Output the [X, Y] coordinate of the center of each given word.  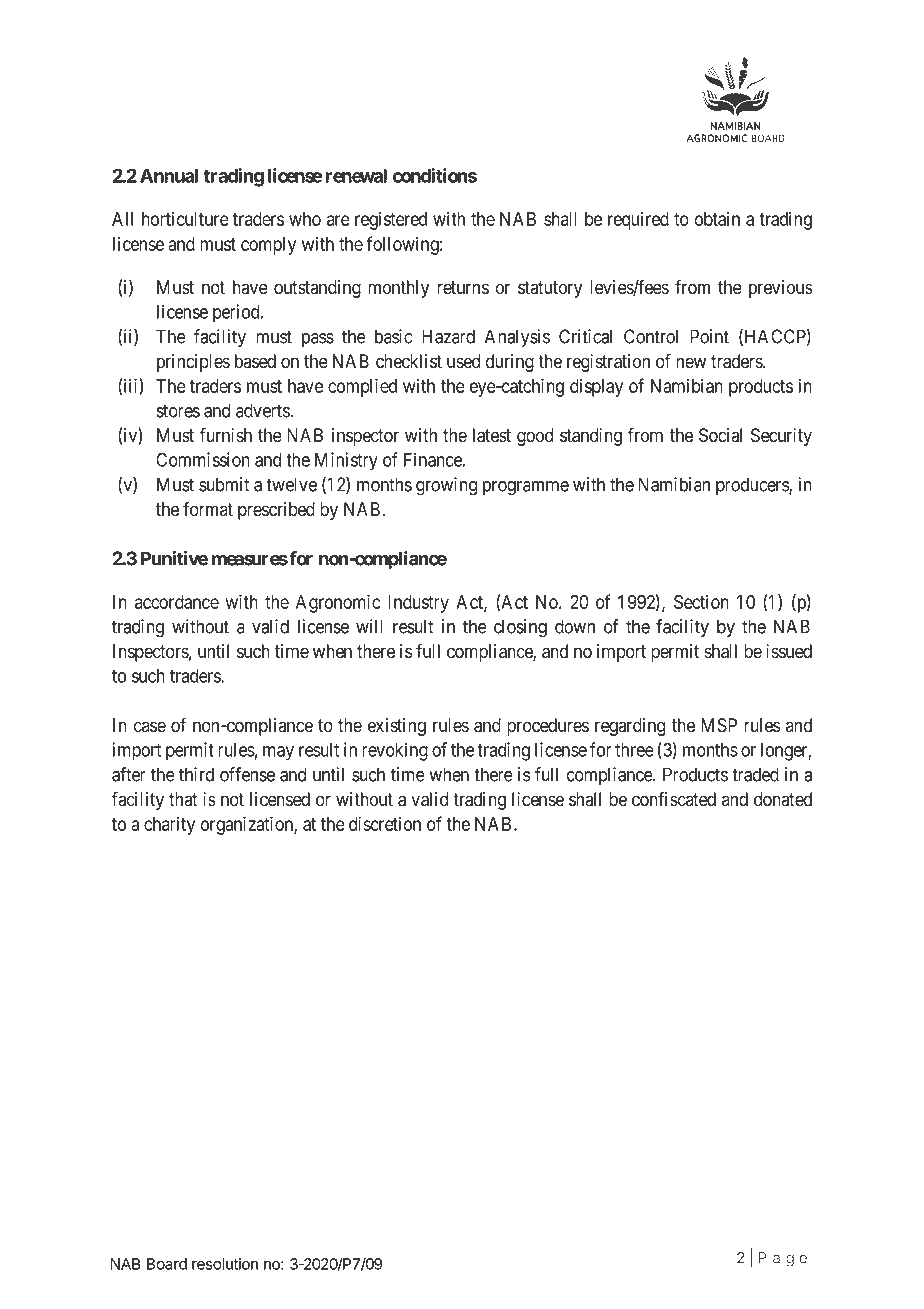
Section [701, 602]
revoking [395, 751]
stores [178, 411]
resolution [225, 1264]
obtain [717, 219]
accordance [177, 602]
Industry [418, 604]
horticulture [185, 219]
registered [391, 221]
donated [783, 799]
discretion [385, 823]
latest [492, 435]
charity [169, 826]
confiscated [674, 799]
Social [720, 435]
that [183, 799]
